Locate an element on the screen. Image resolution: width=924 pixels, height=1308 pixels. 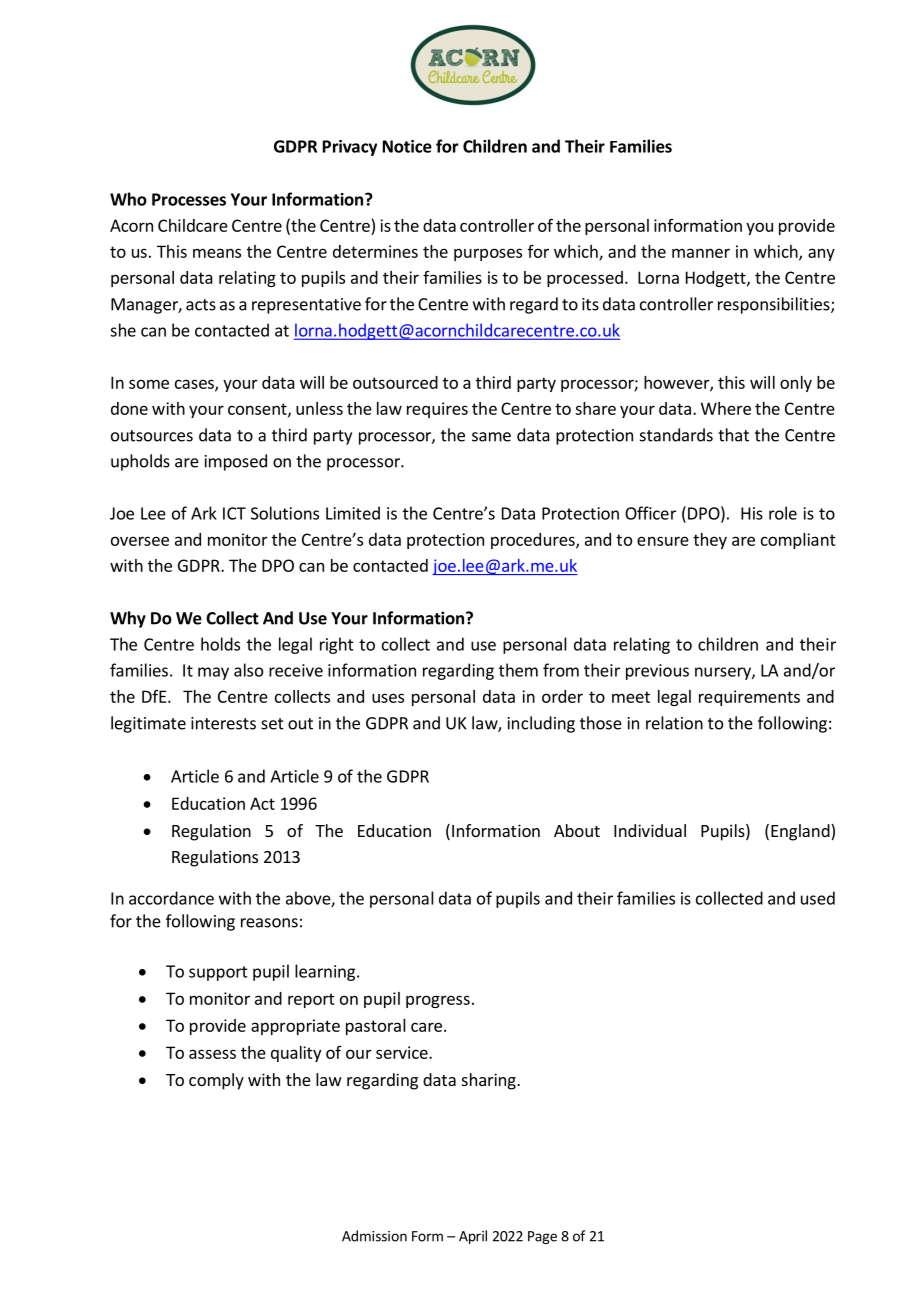
Notice is located at coordinates (407, 146).
